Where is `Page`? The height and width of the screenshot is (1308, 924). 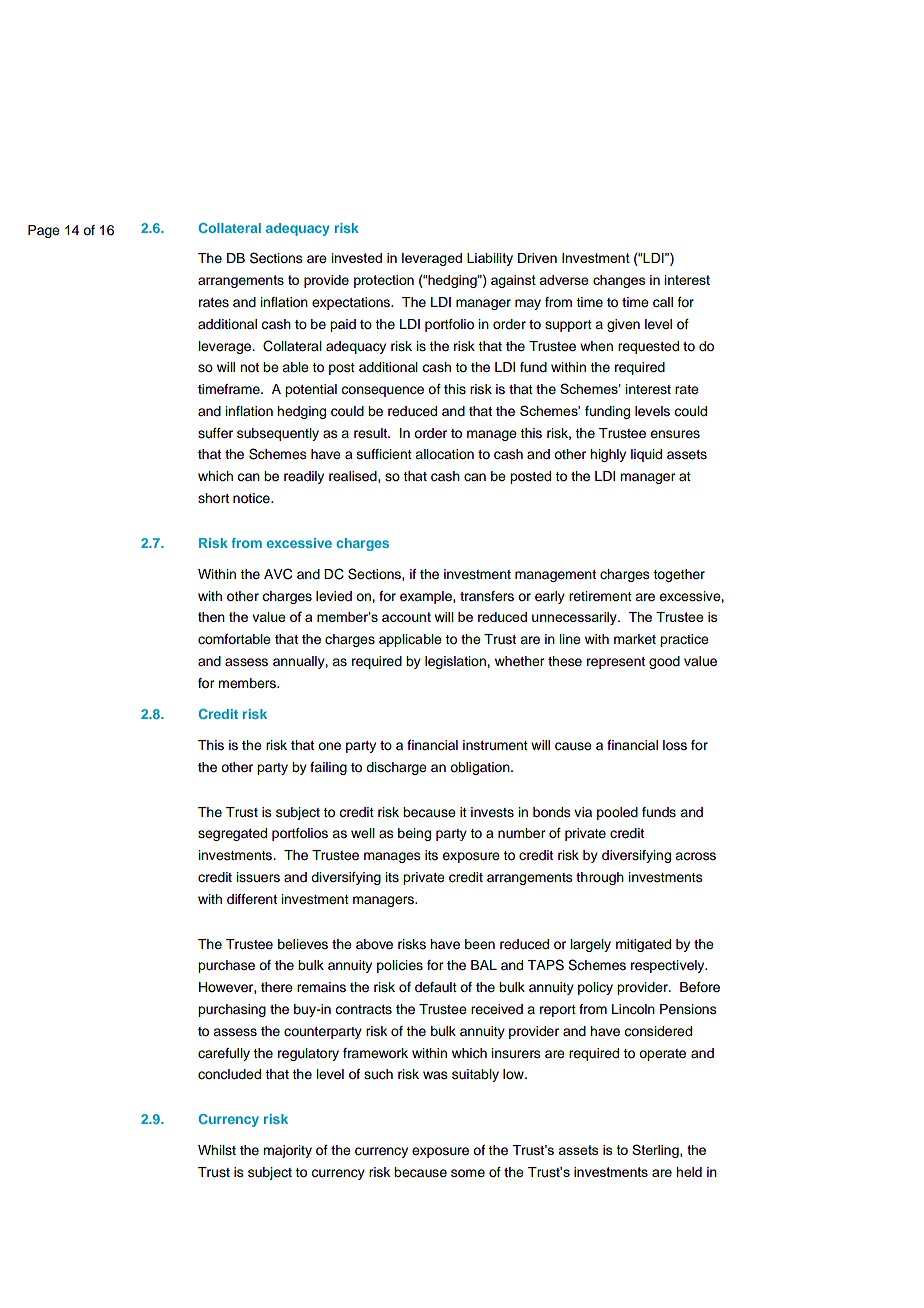
Page is located at coordinates (44, 231).
